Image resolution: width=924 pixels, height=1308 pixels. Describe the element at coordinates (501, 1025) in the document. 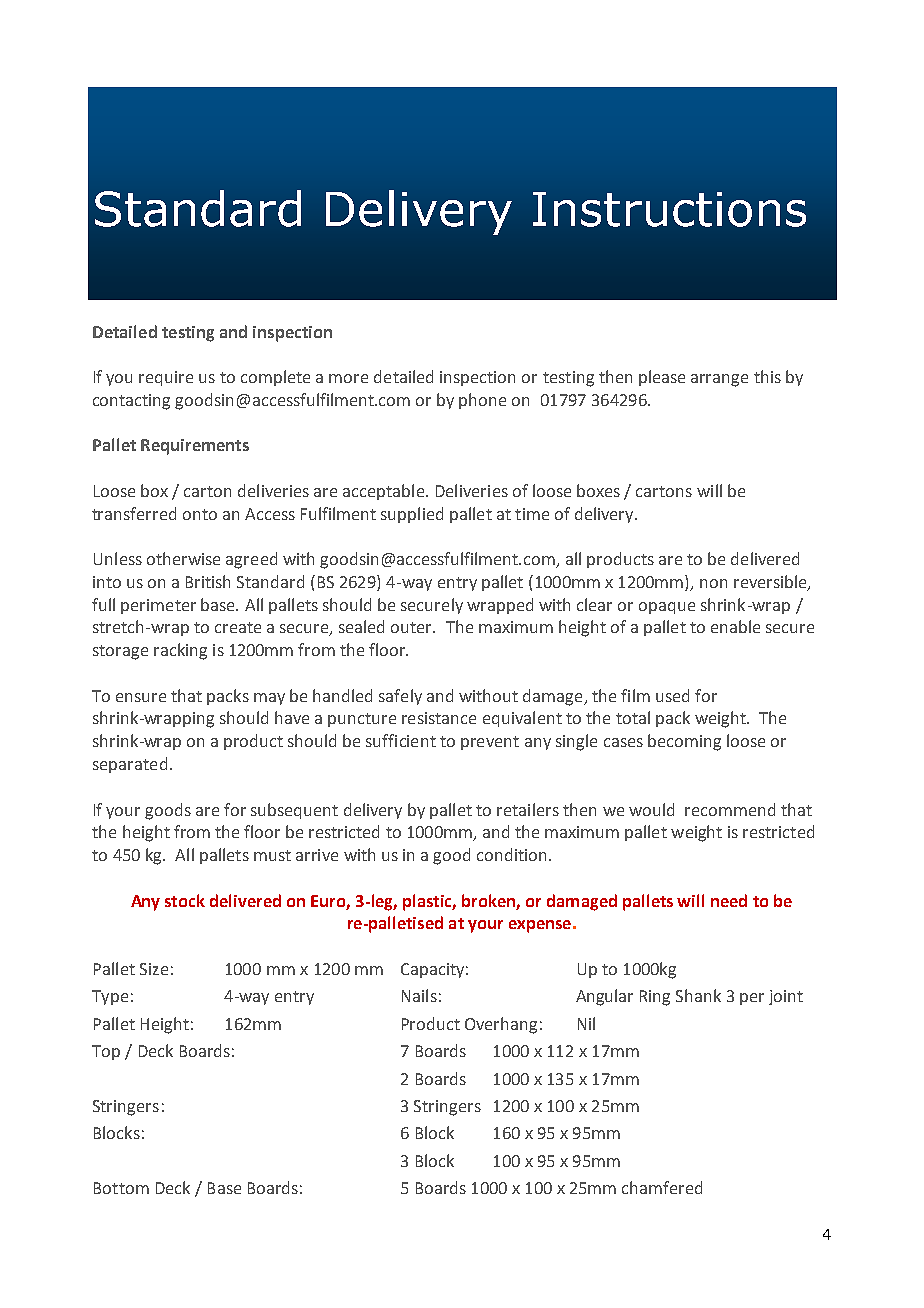

I see `Overhang` at that location.
